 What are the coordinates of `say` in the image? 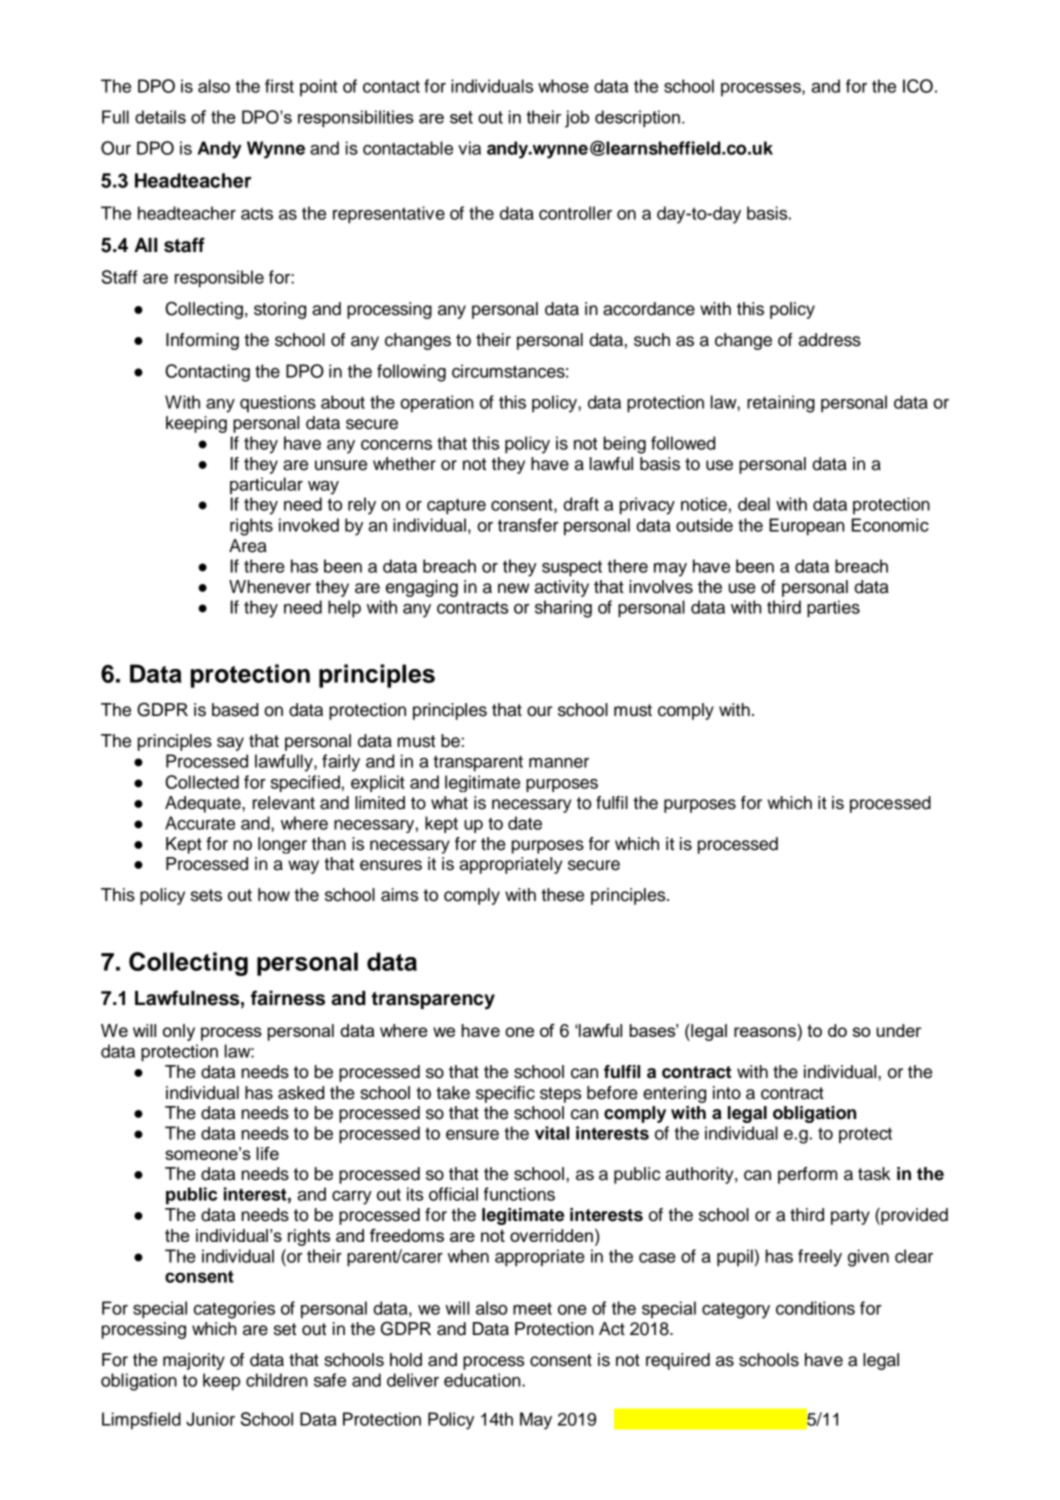 It's located at (230, 744).
